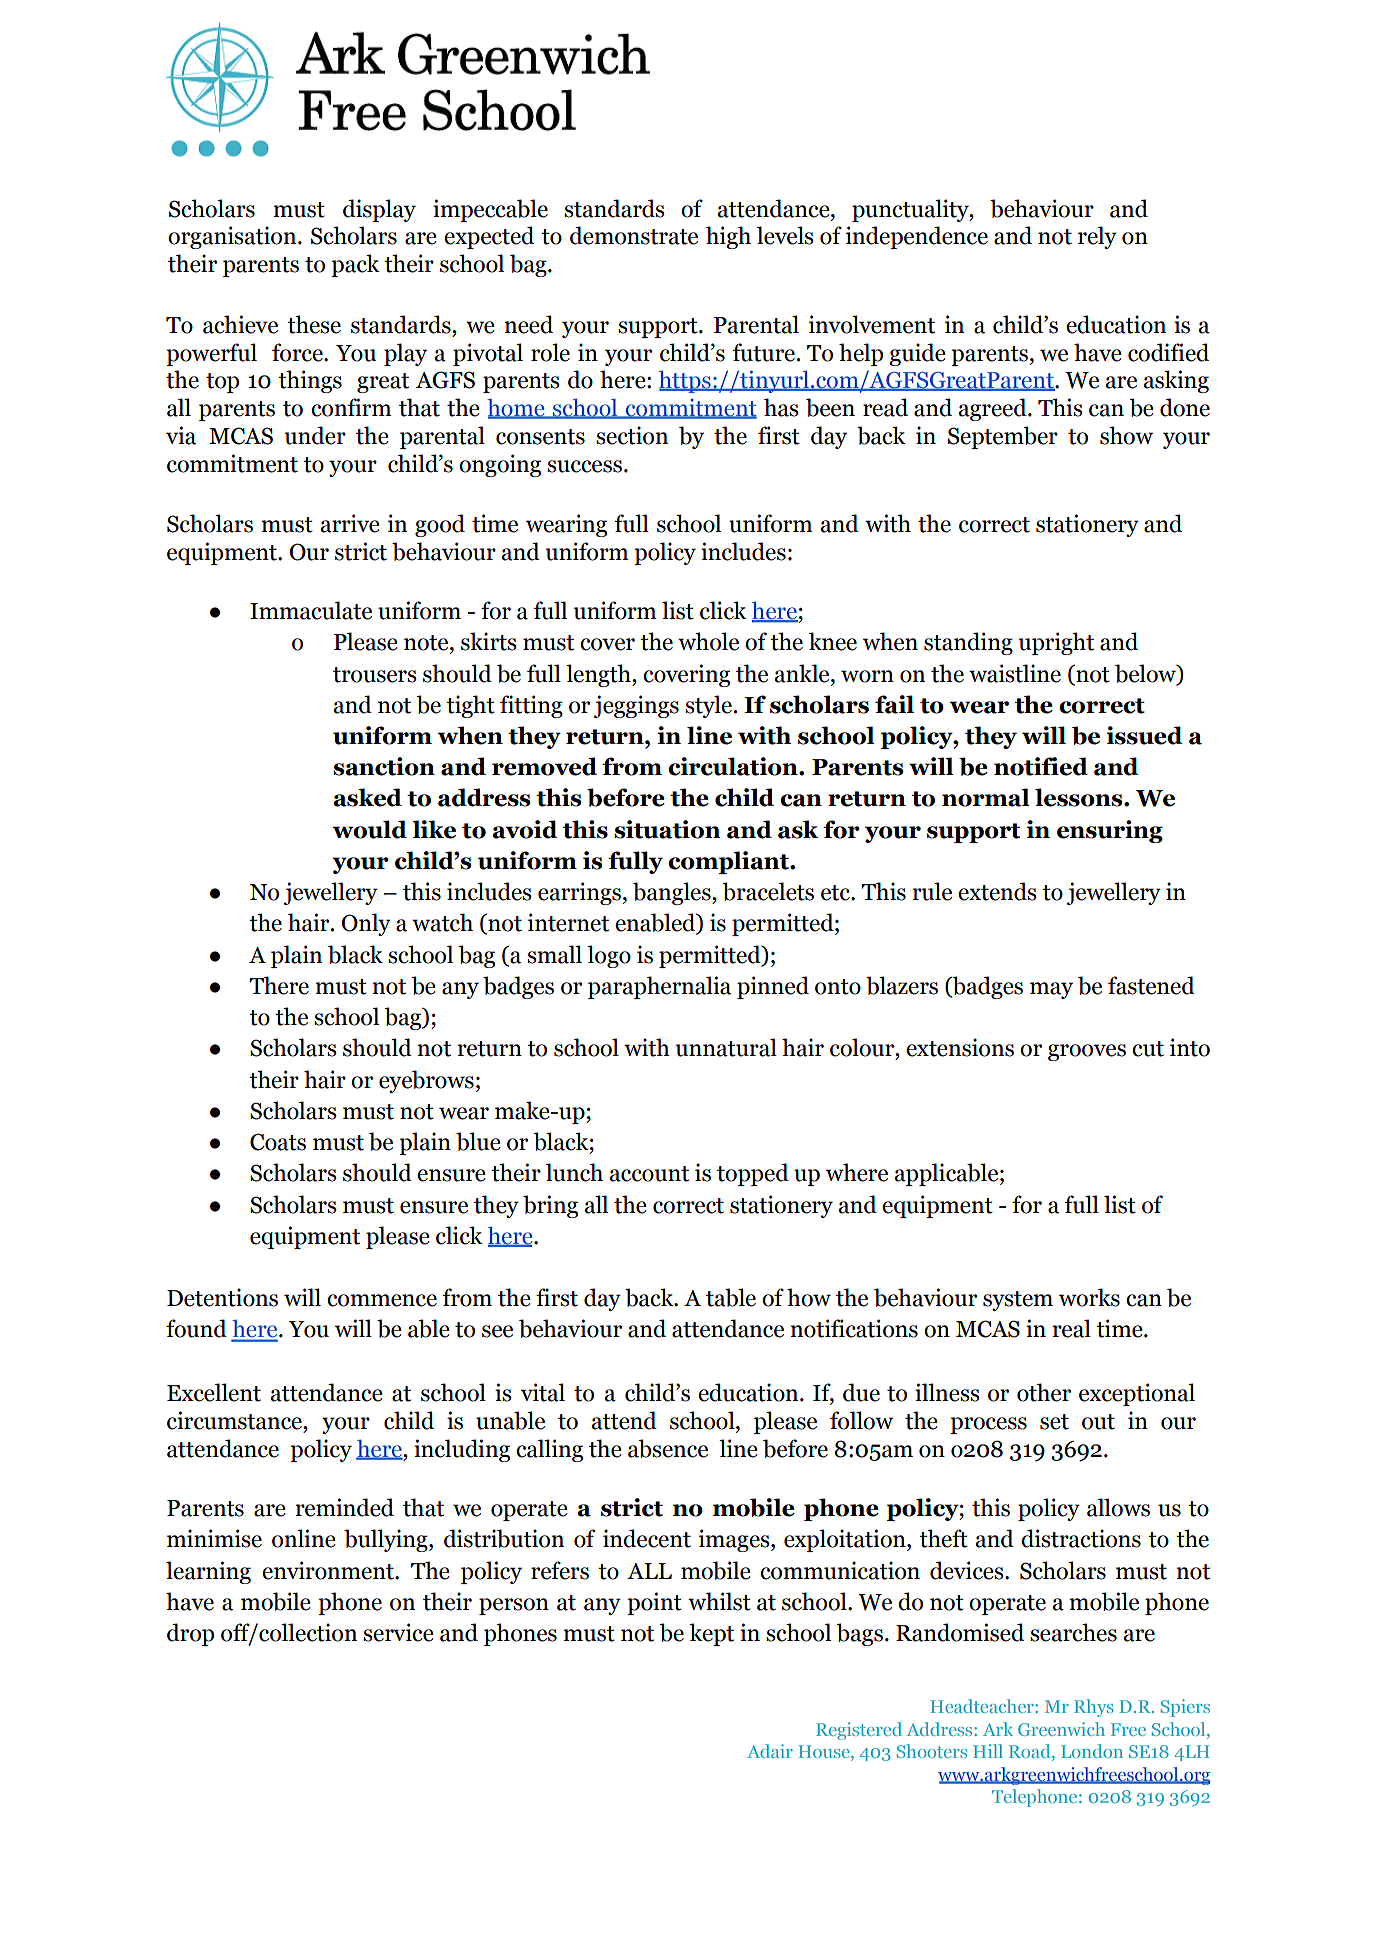 The width and height of the screenshot is (1379, 1948). What do you see at coordinates (366, 924) in the screenshot?
I see `Only` at bounding box center [366, 924].
